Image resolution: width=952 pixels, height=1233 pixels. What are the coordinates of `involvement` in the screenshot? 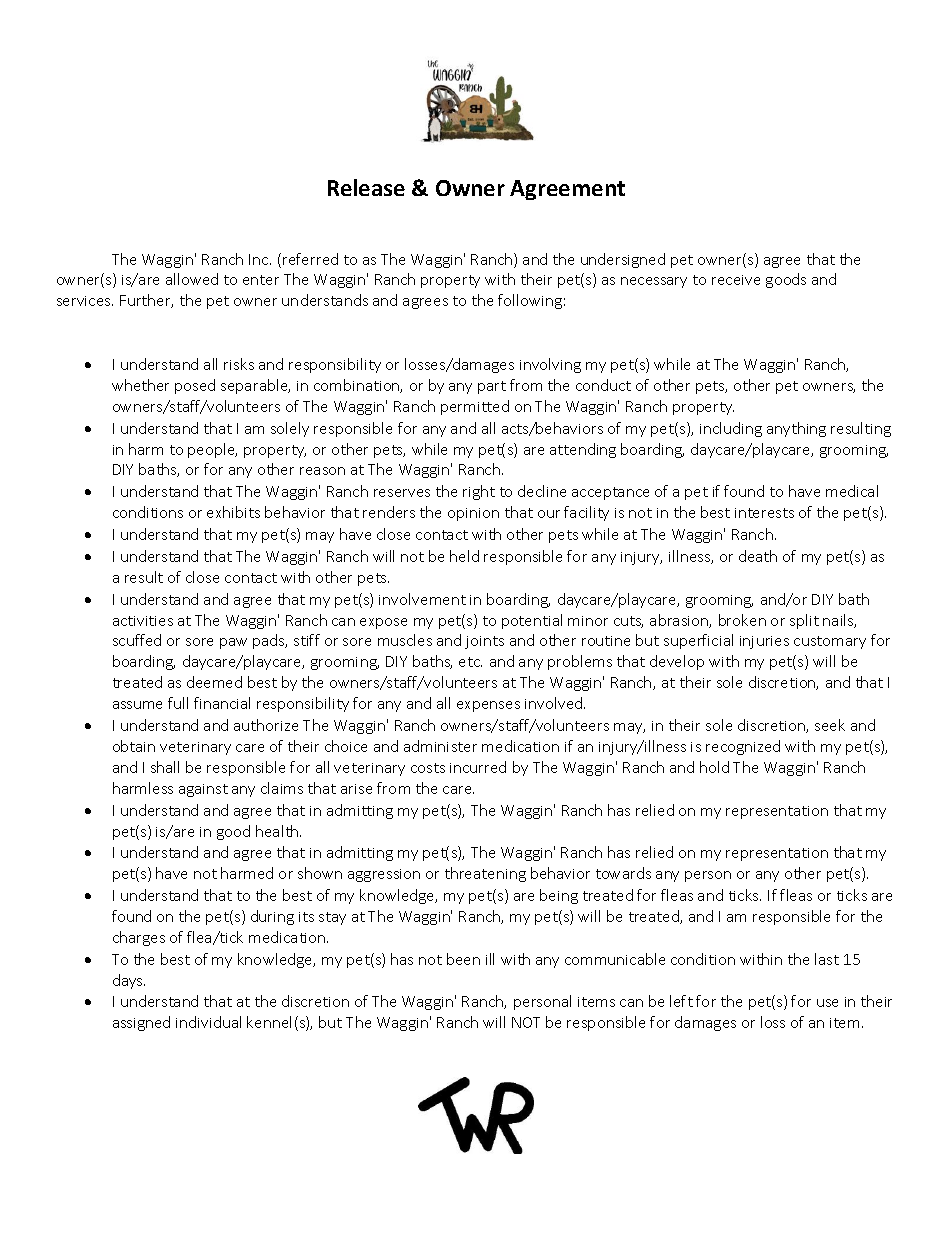 It's located at (422, 599).
